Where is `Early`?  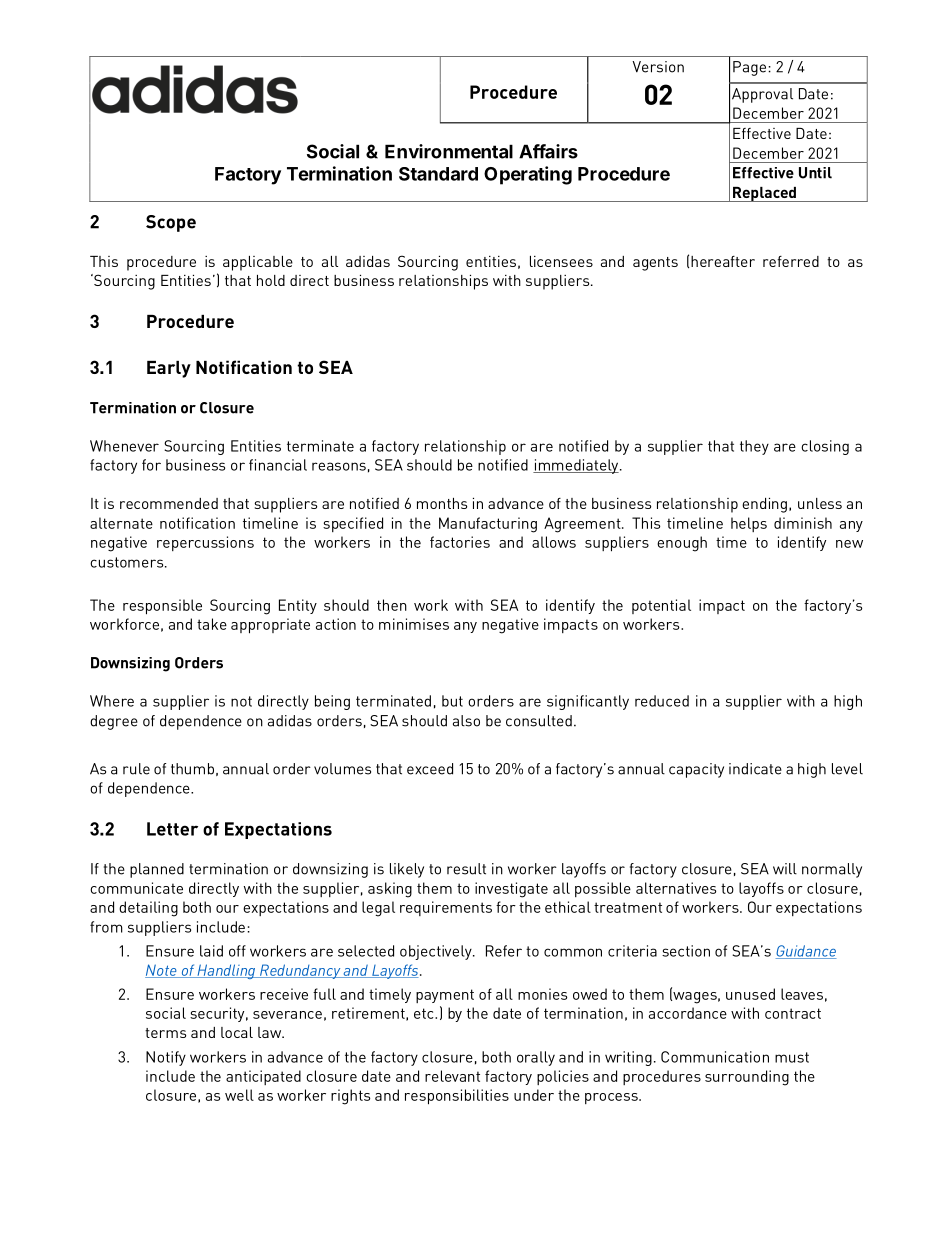
Early is located at coordinates (169, 369).
